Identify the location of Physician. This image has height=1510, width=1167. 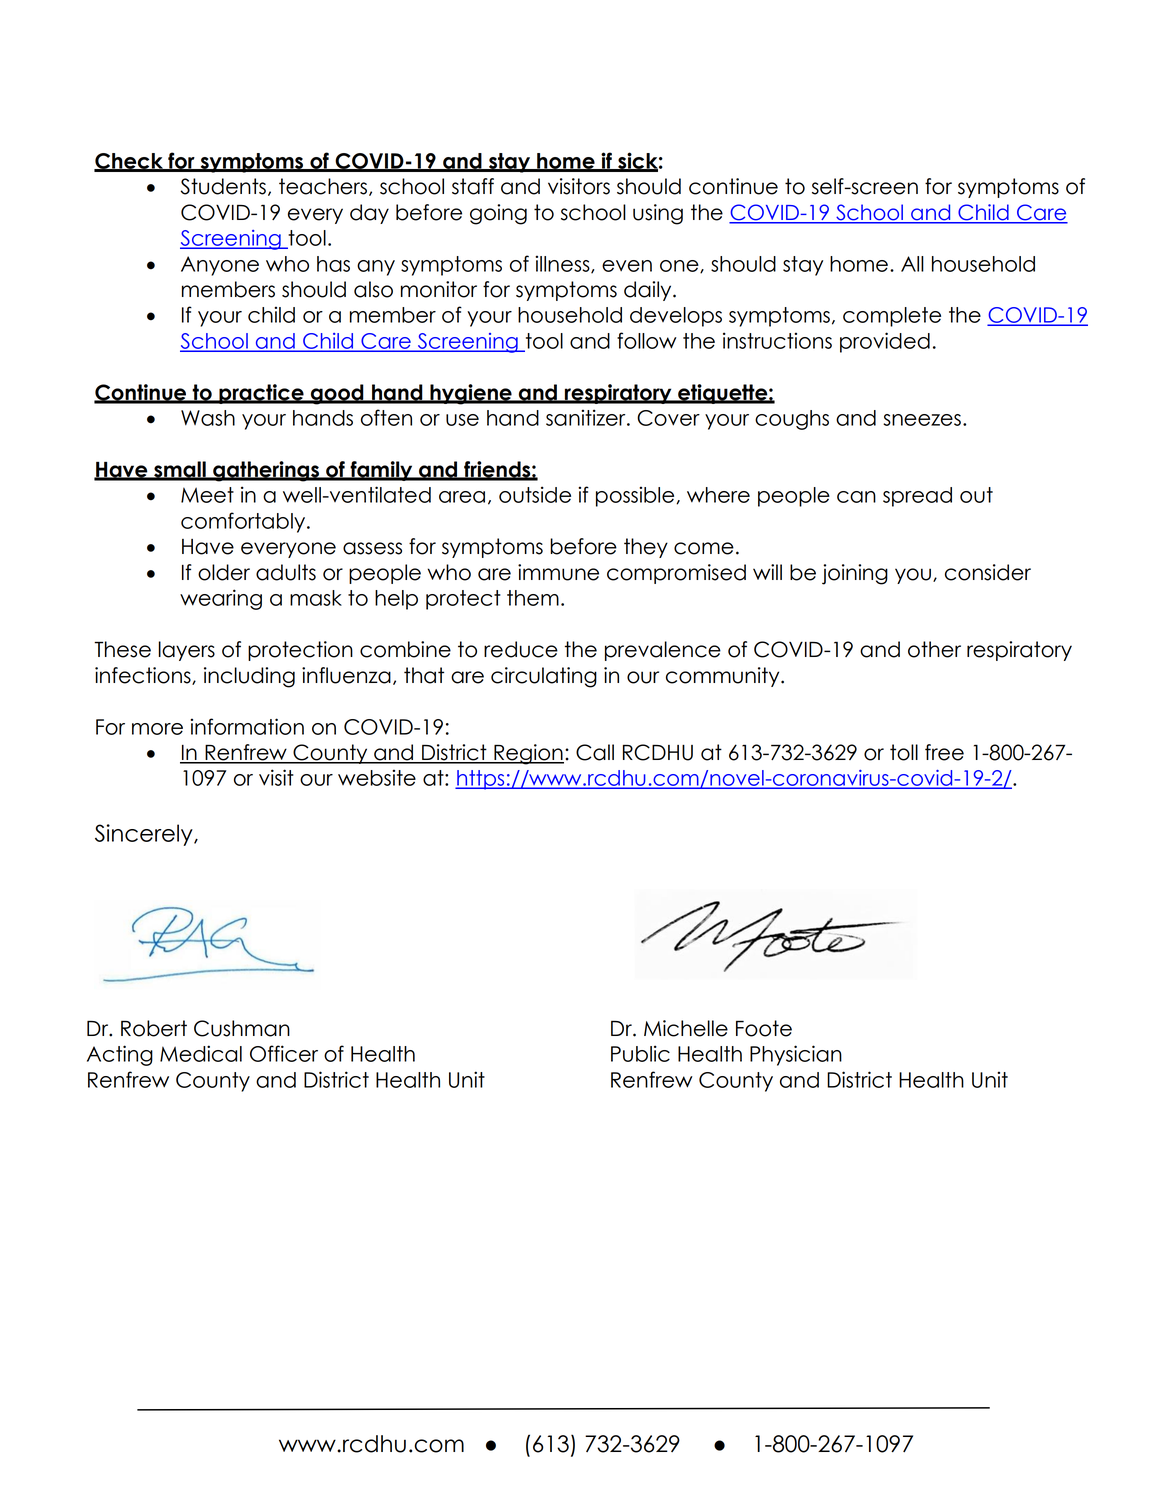
(796, 1055).
